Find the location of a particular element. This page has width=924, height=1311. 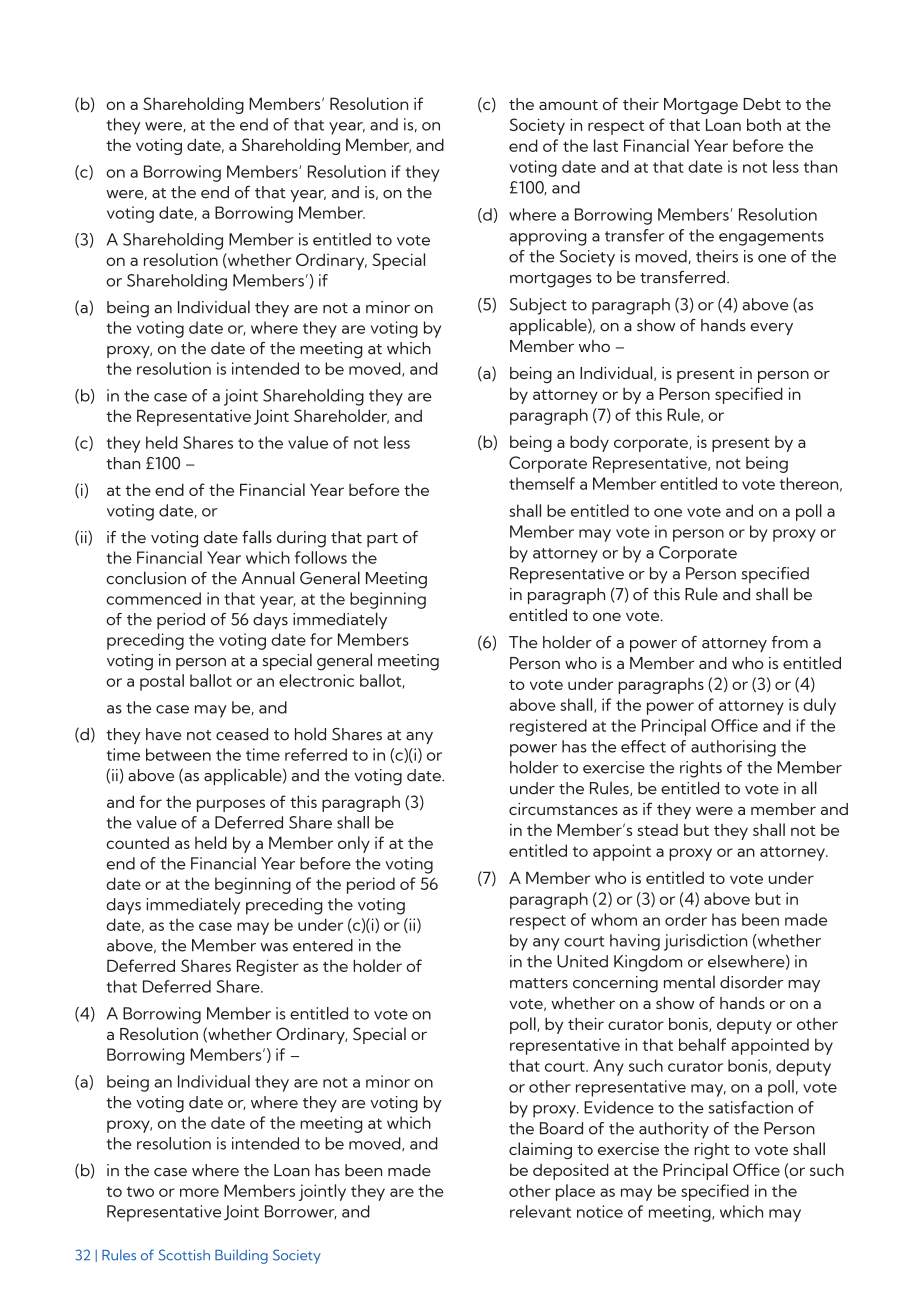

relevant is located at coordinates (540, 1211).
